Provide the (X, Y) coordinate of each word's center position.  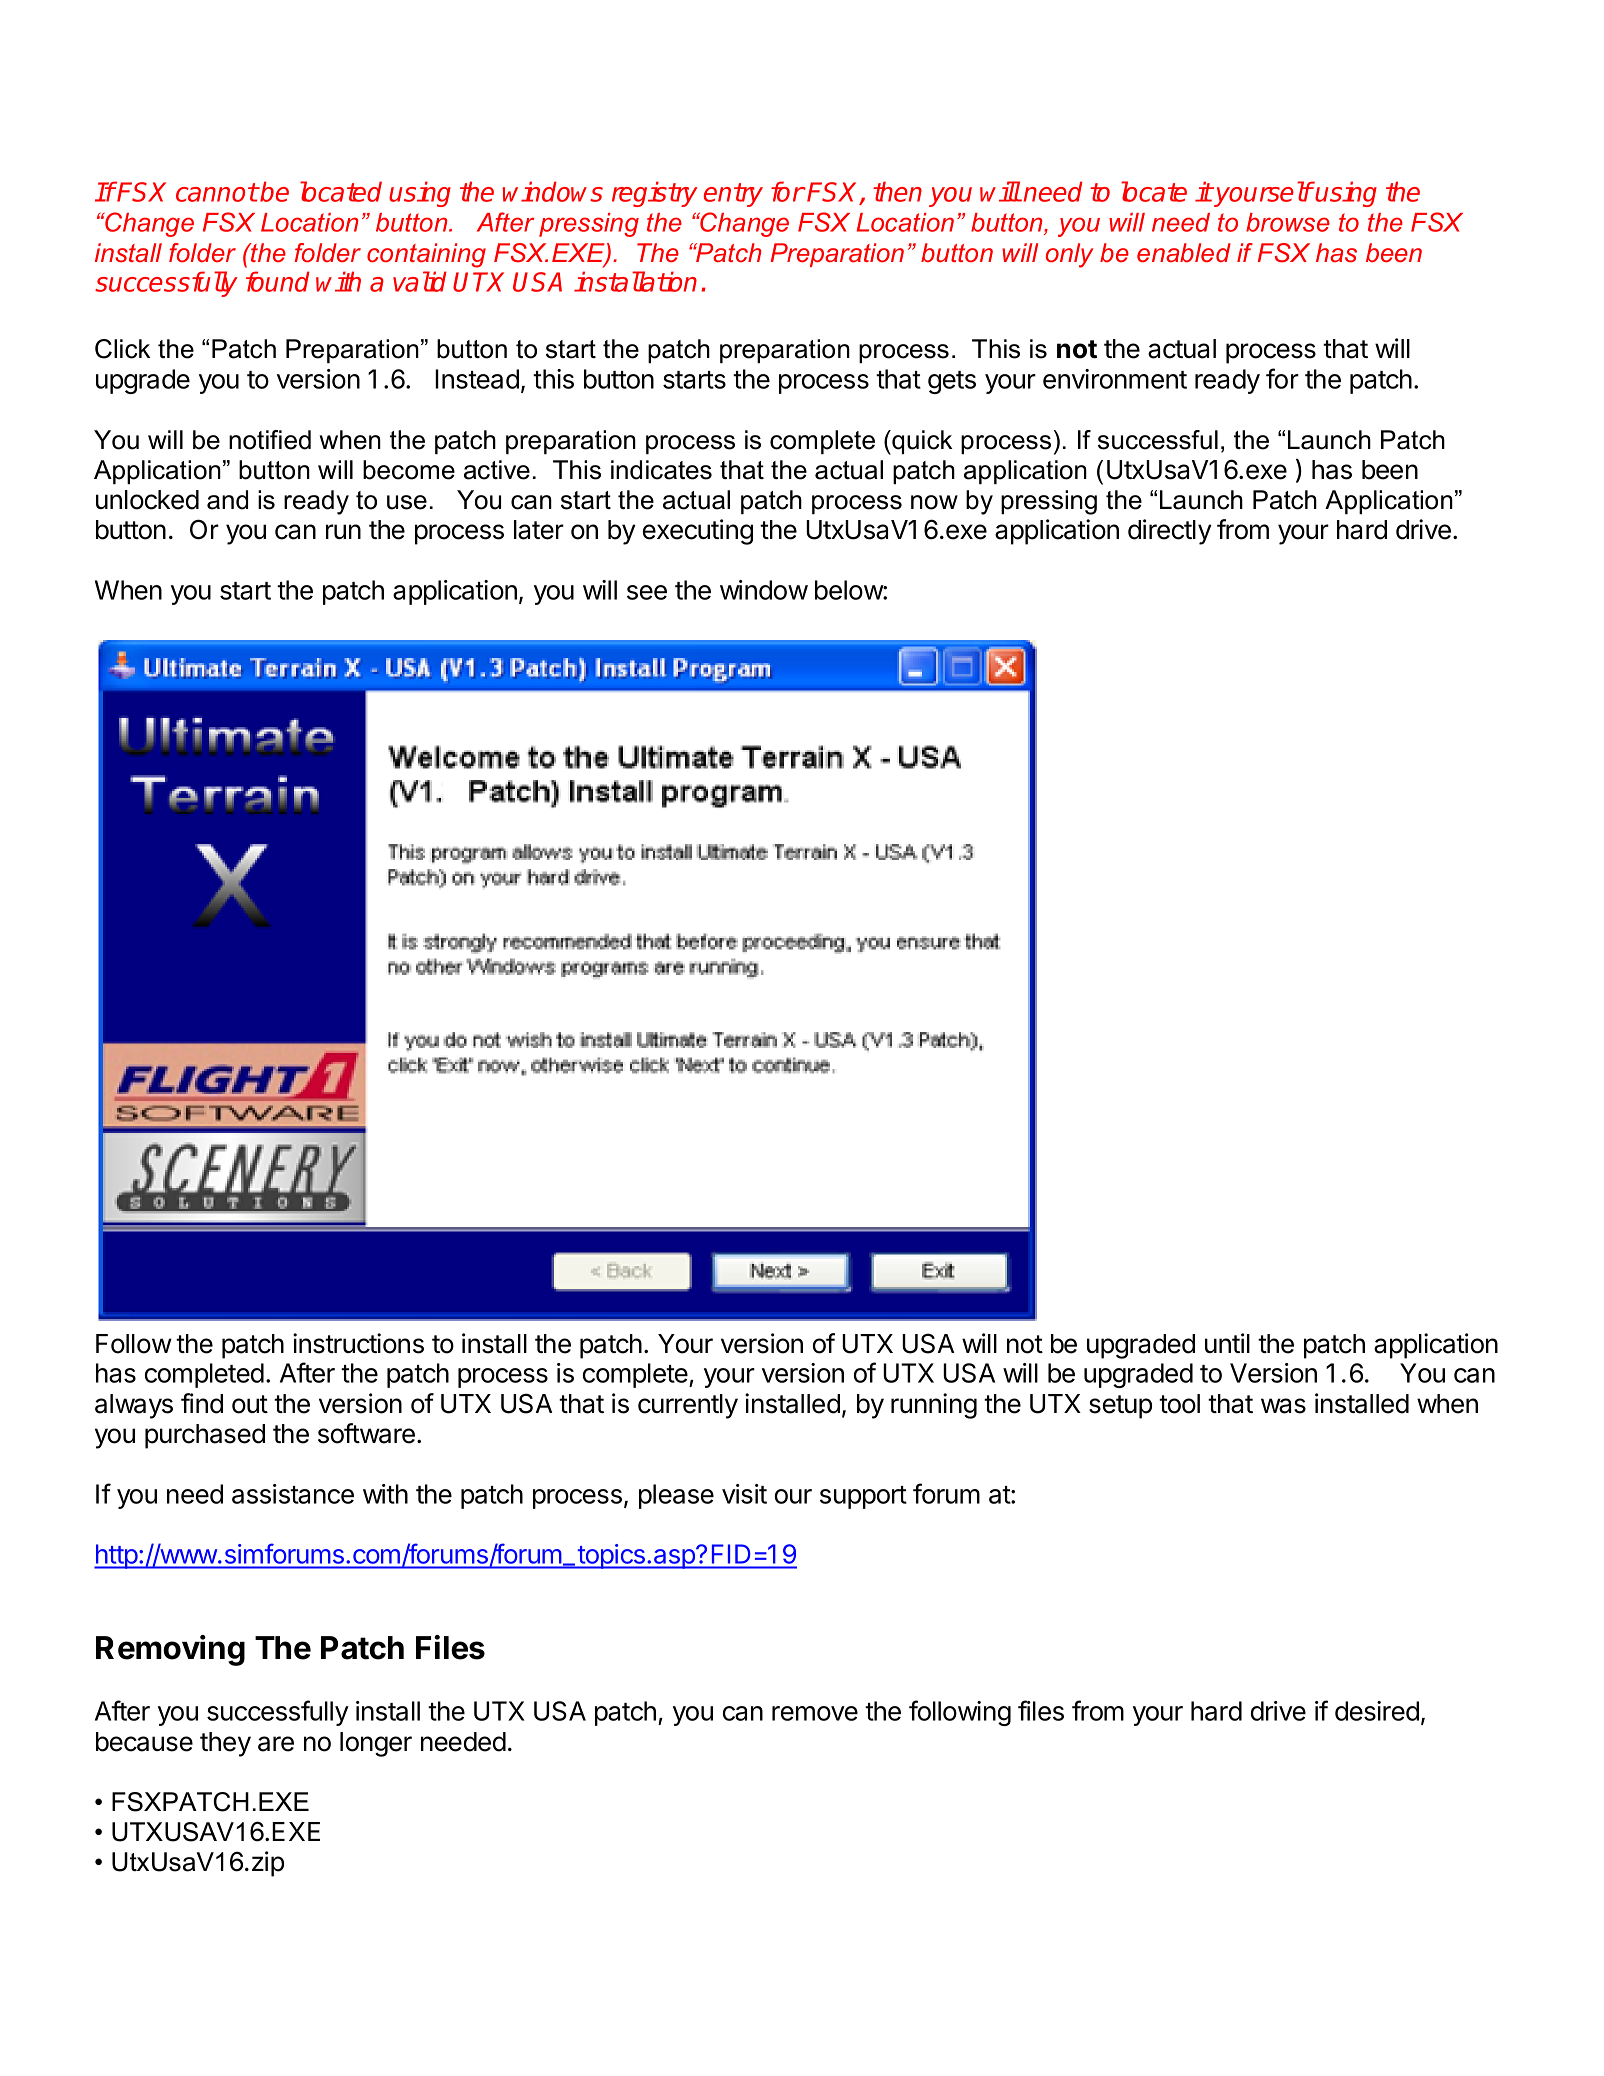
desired (1377, 1711)
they (225, 1744)
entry (733, 195)
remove (815, 1713)
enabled (1184, 253)
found (278, 281)
